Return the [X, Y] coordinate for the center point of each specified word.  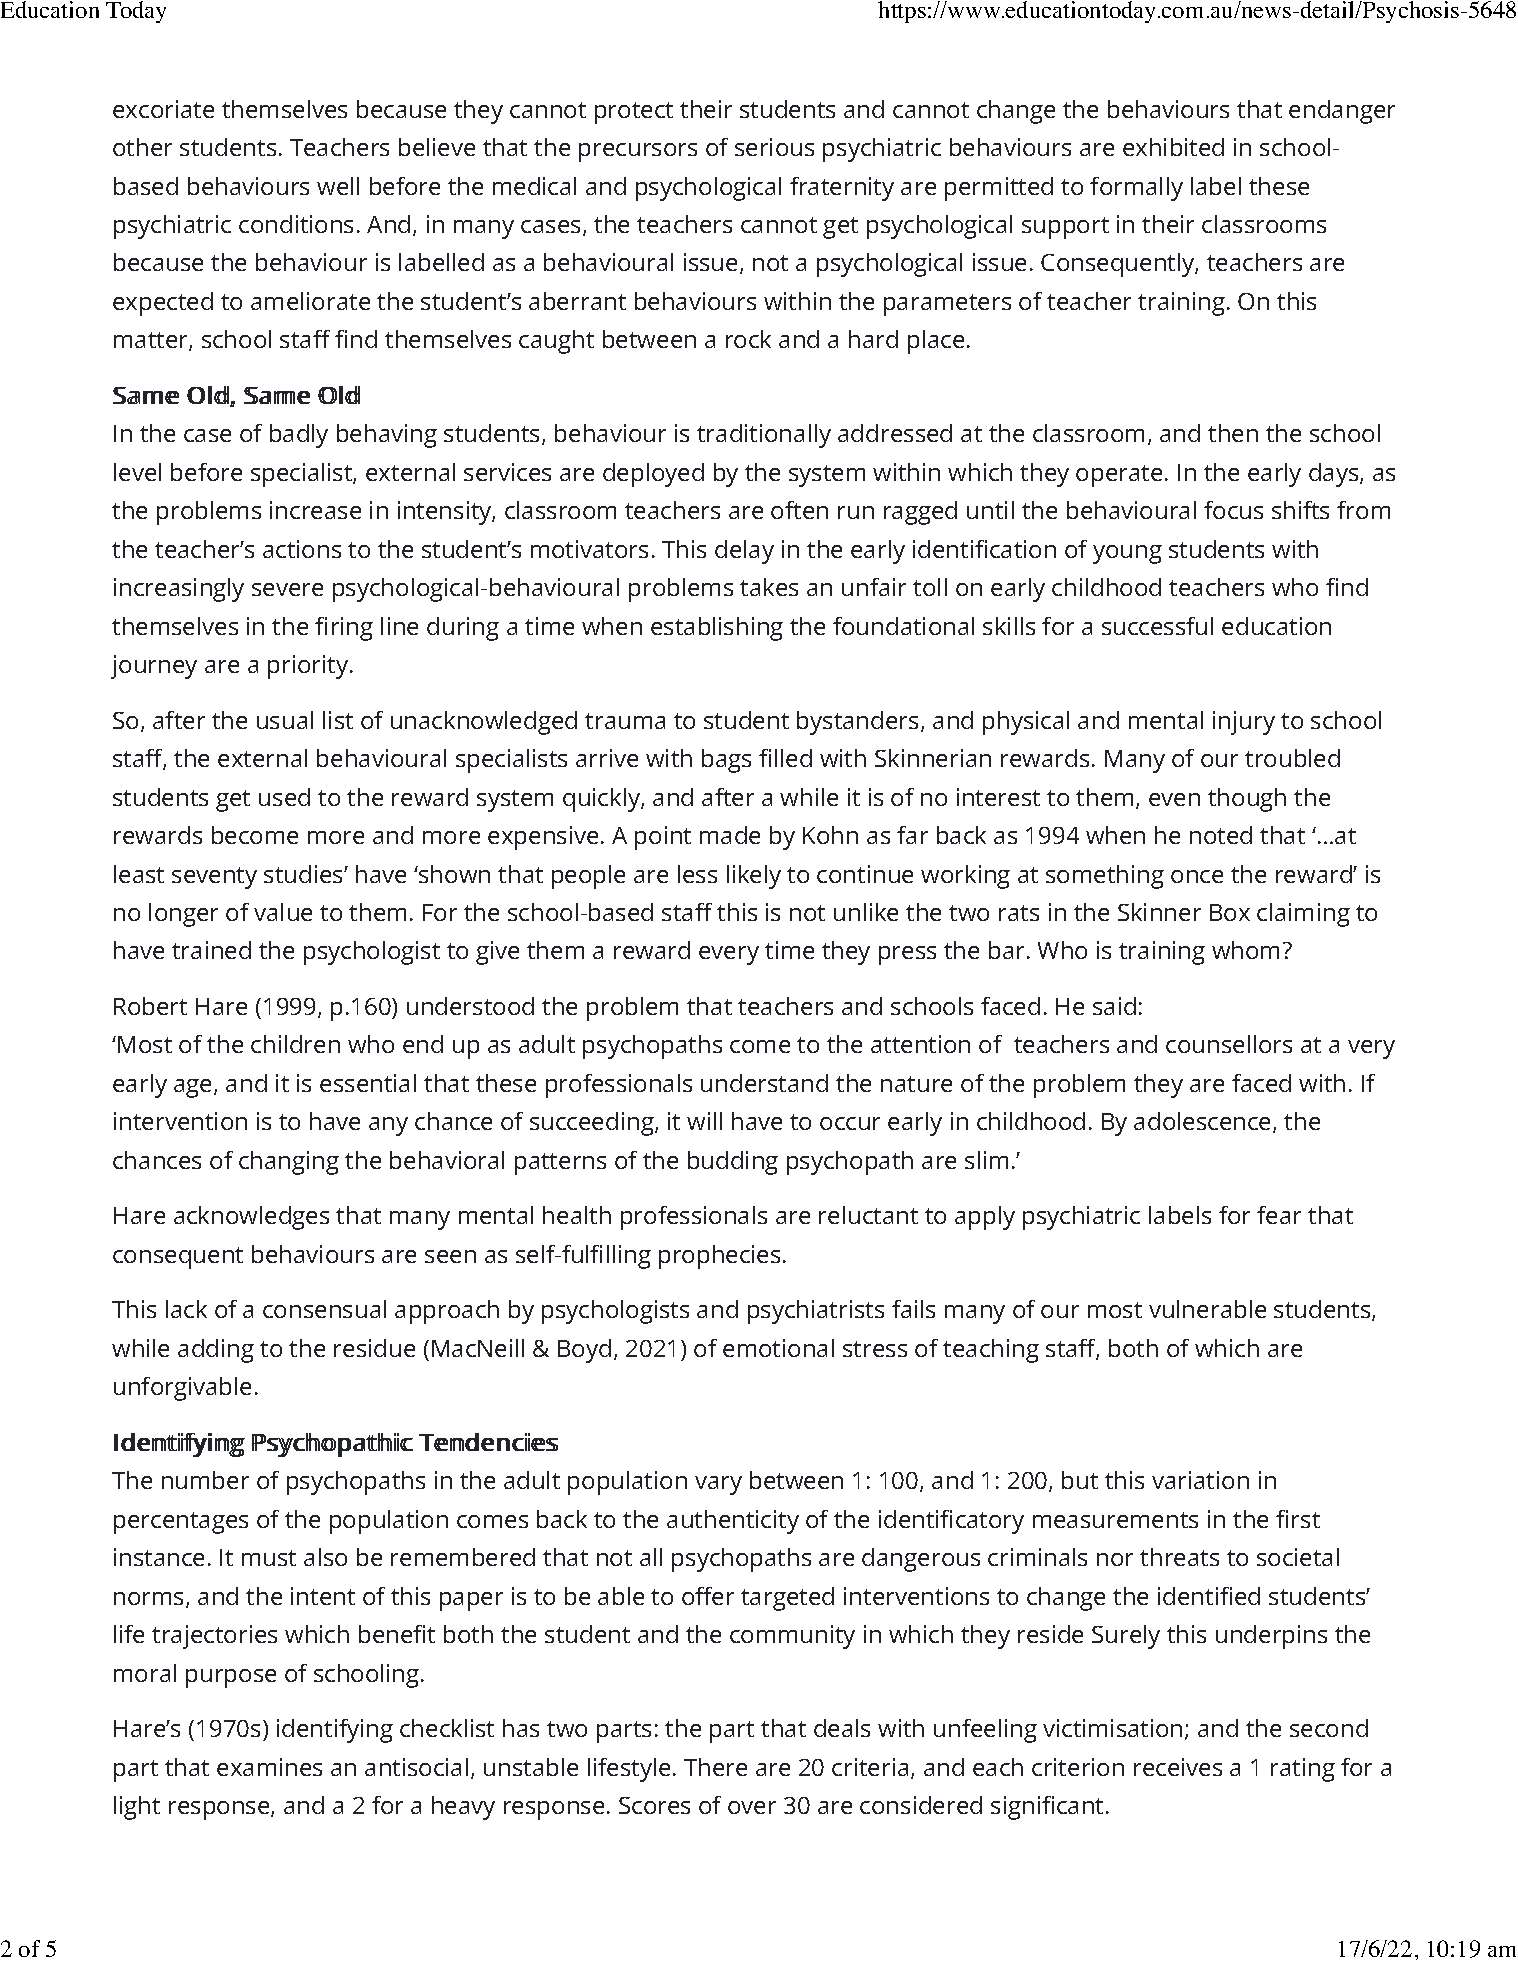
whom [1245, 950]
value [283, 912]
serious [774, 147]
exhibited [1173, 147]
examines [269, 1767]
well [338, 186]
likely [754, 877]
